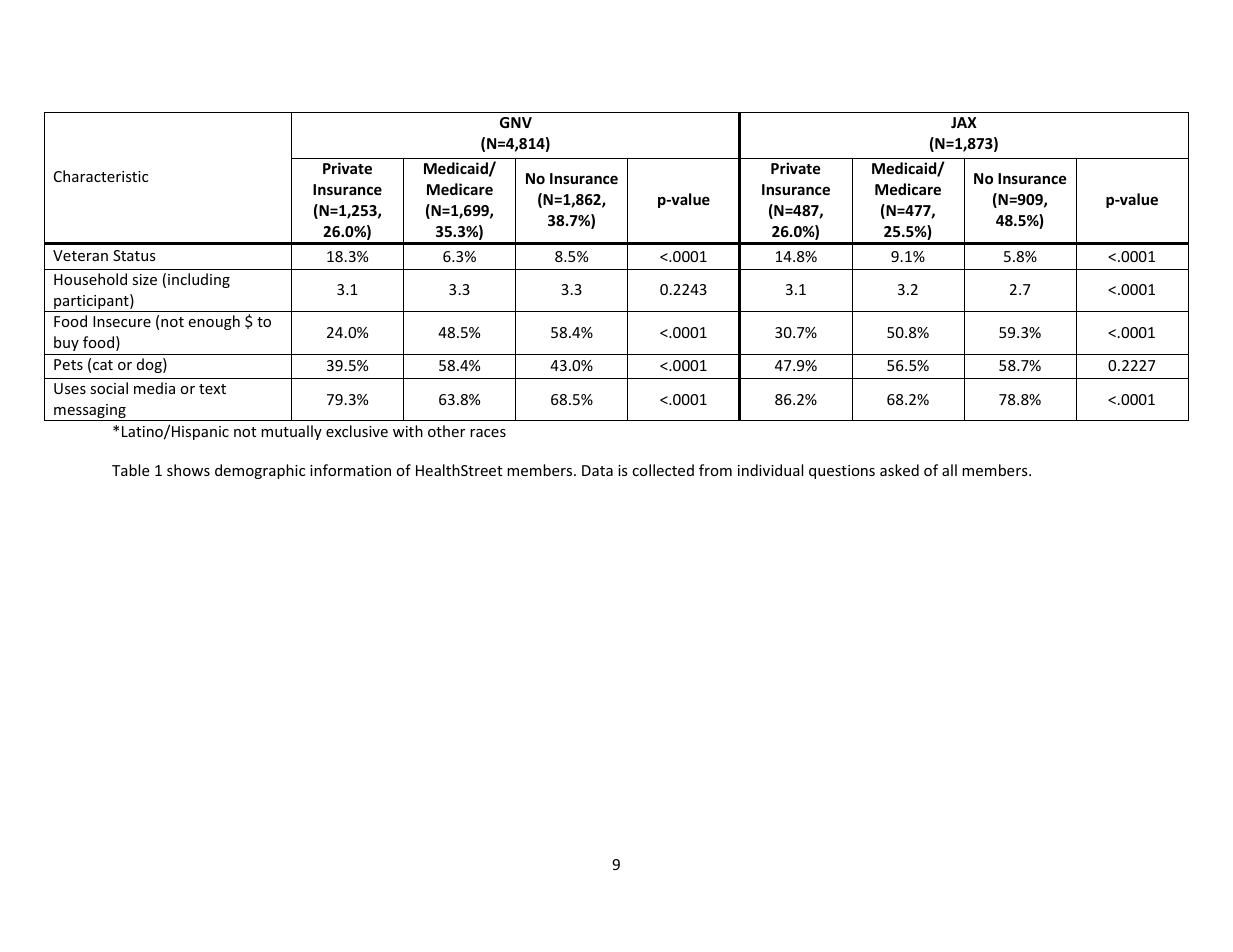 This image has width=1233, height=952. I want to click on size, so click(144, 279).
